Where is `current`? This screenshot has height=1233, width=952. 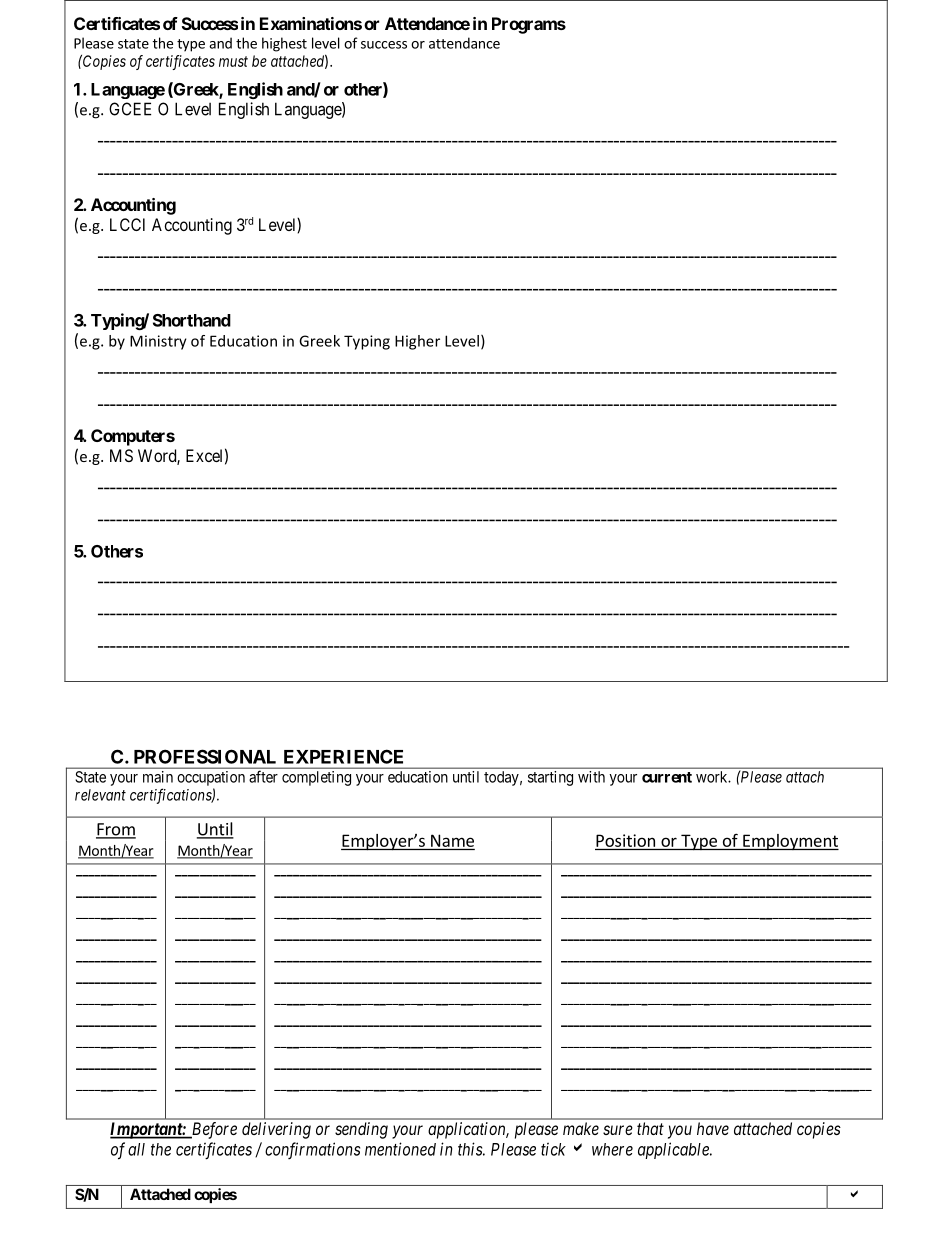 current is located at coordinates (667, 777).
